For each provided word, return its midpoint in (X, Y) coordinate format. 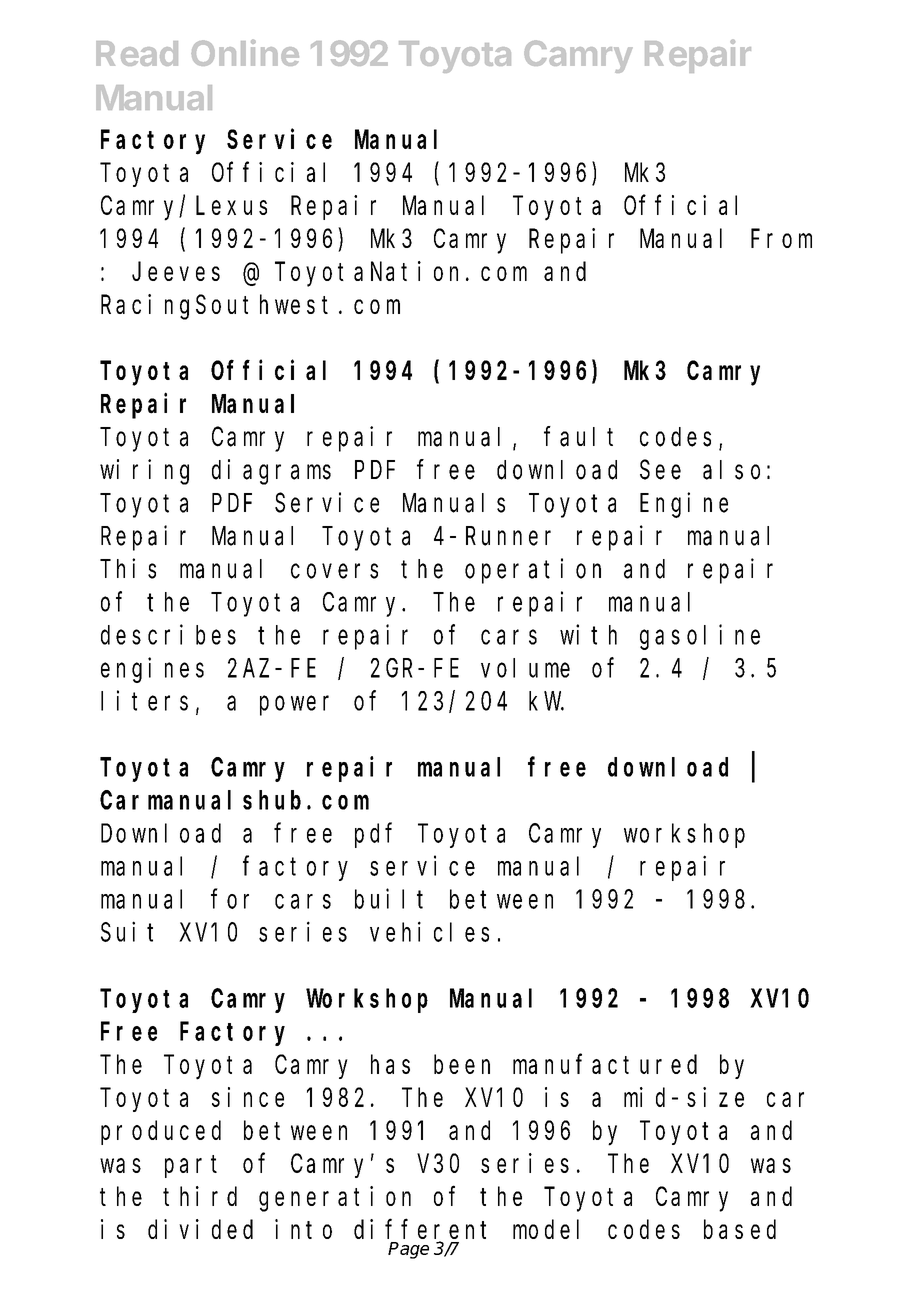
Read (137, 53)
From (781, 239)
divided (200, 1229)
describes (168, 634)
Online (245, 52)
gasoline (700, 637)
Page (408, 1250)
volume (525, 668)
